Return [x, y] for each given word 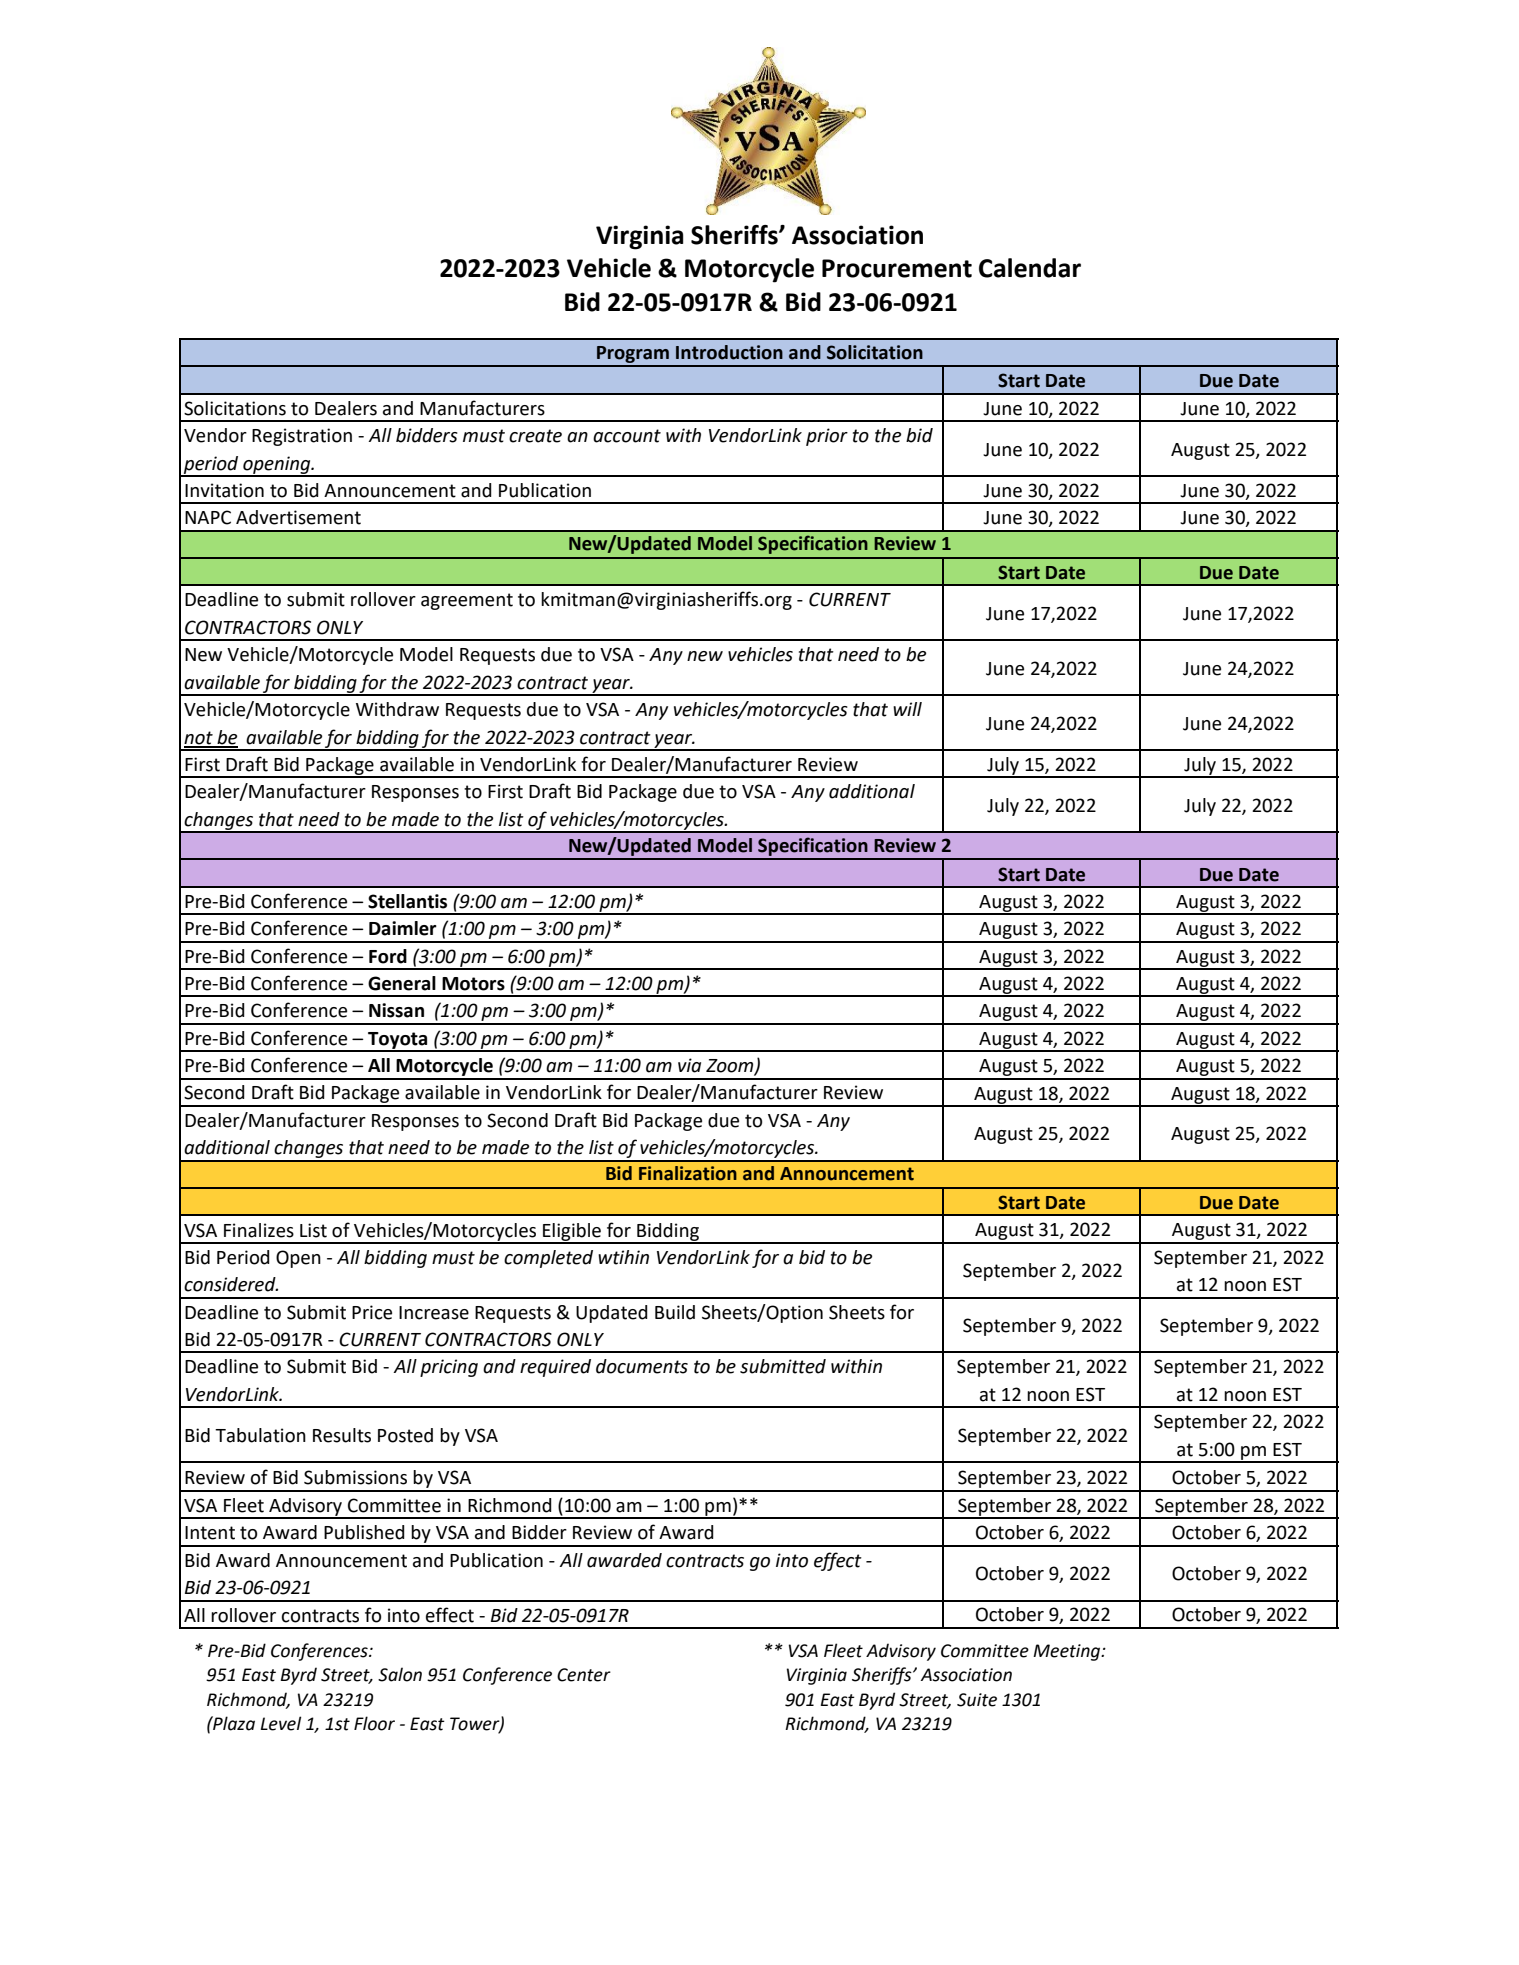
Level [280, 1723]
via [689, 1065]
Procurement [897, 268]
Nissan [396, 1010]
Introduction [729, 352]
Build [675, 1312]
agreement [467, 601]
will [907, 709]
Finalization [688, 1173]
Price [372, 1312]
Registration [302, 437]
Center [584, 1675]
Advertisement [298, 517]
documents [642, 1366]
